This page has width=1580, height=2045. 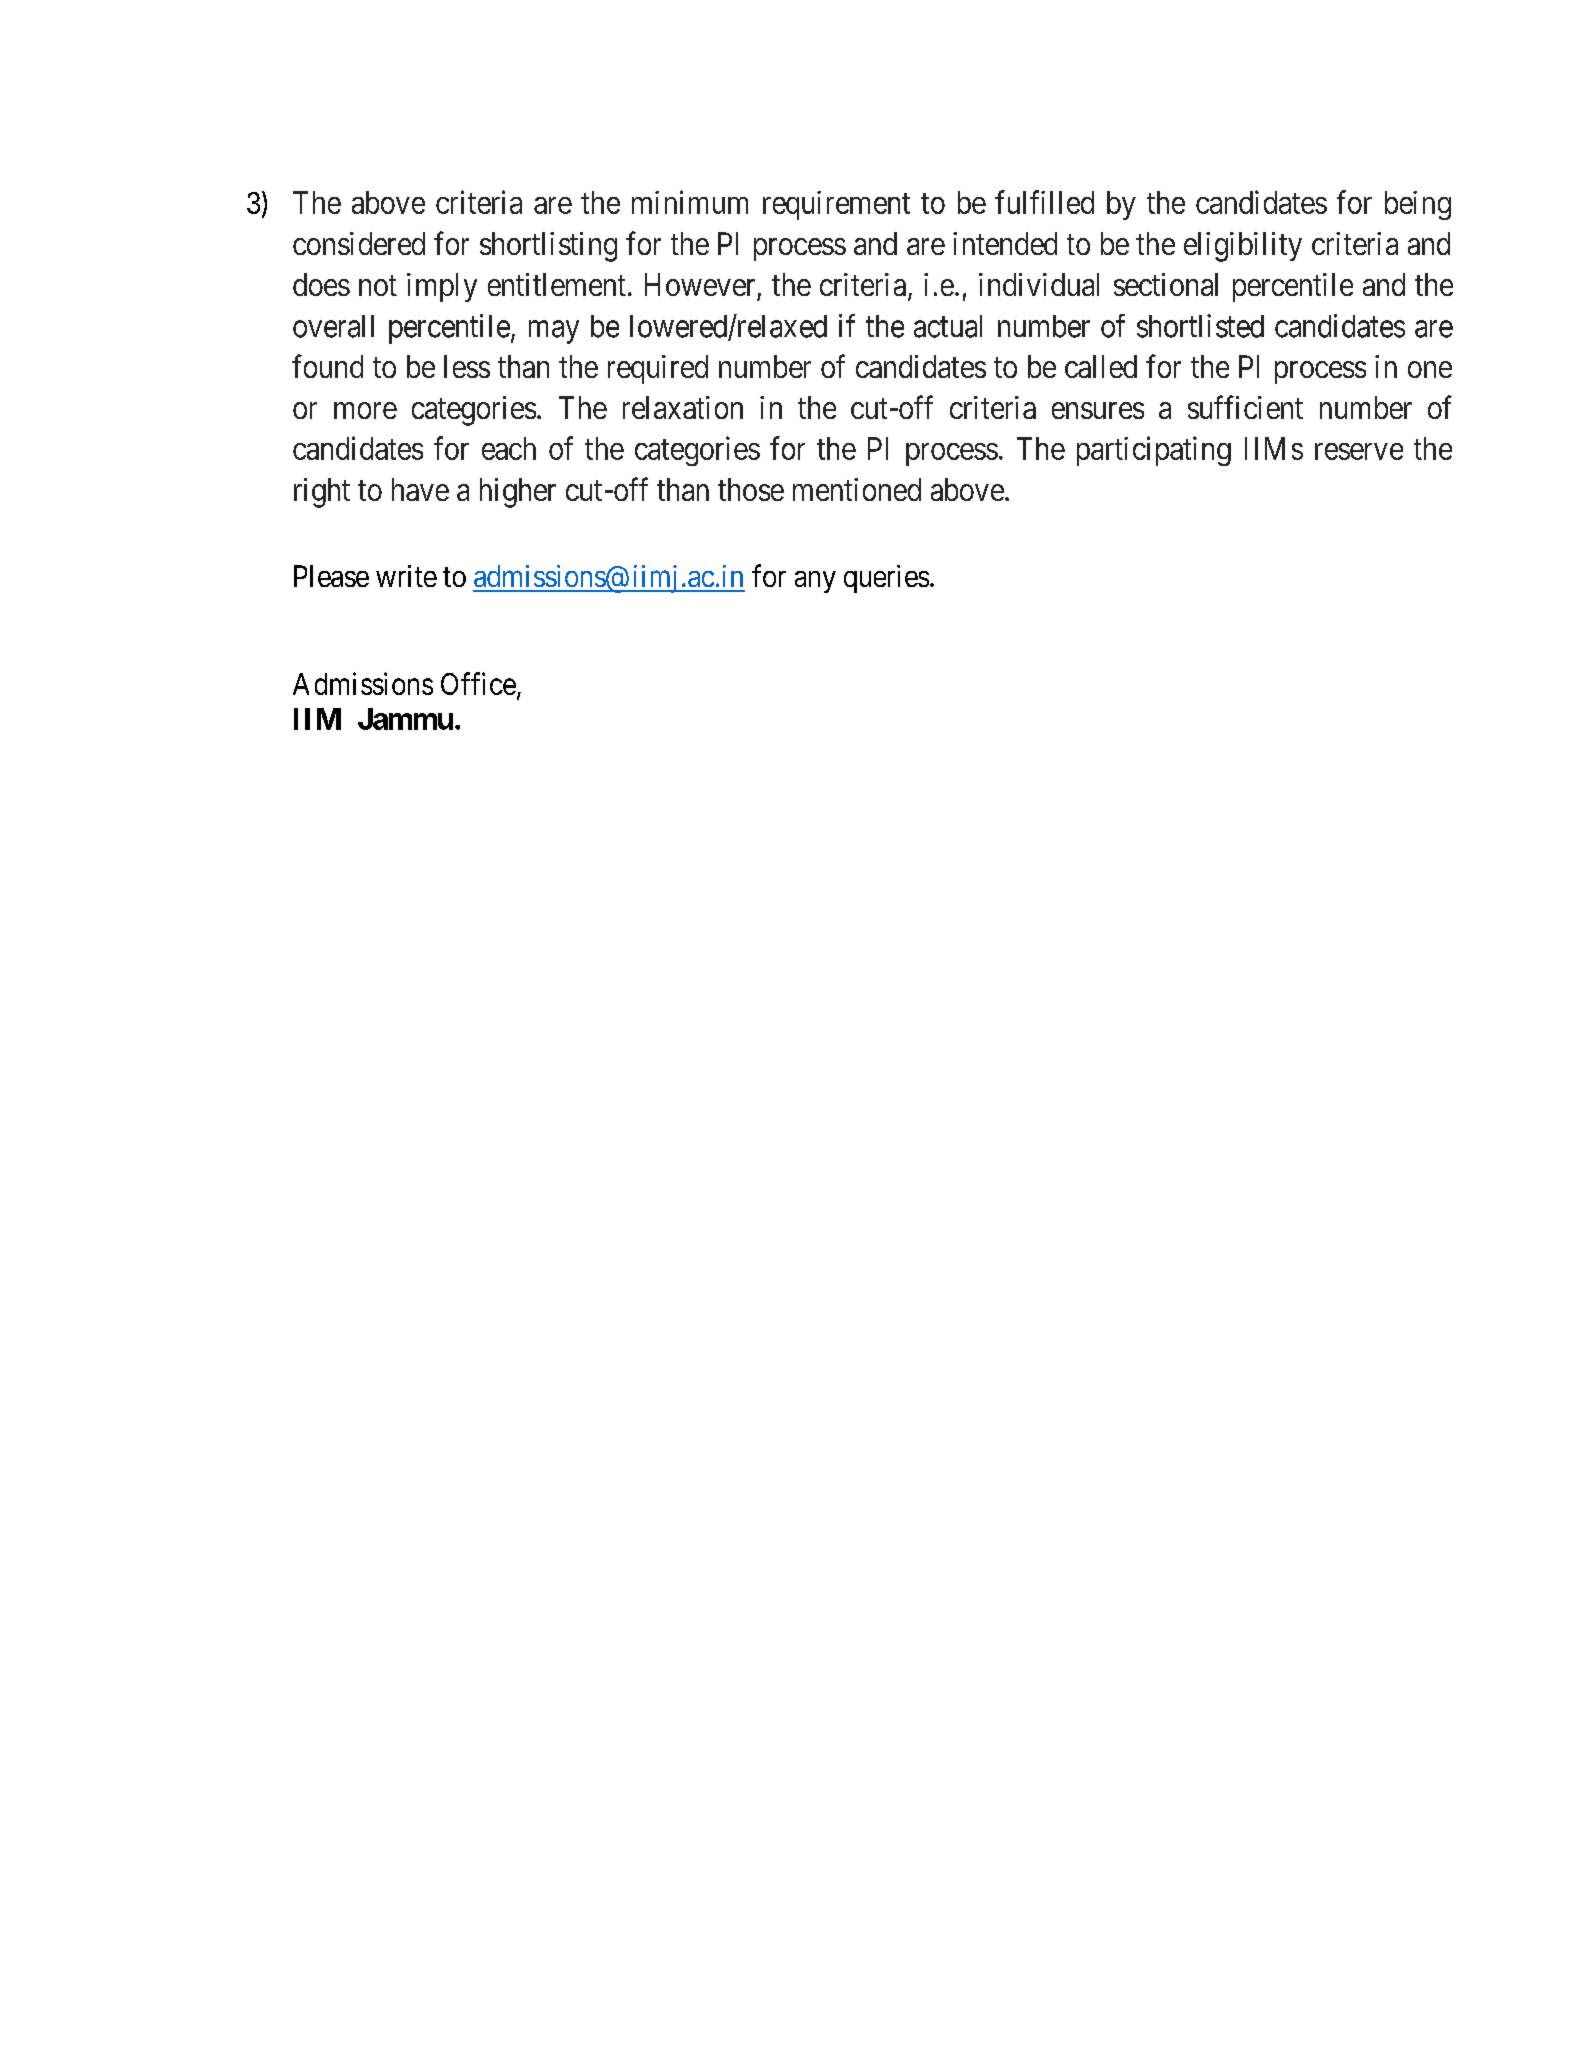 I want to click on Jammu, so click(x=405, y=719).
